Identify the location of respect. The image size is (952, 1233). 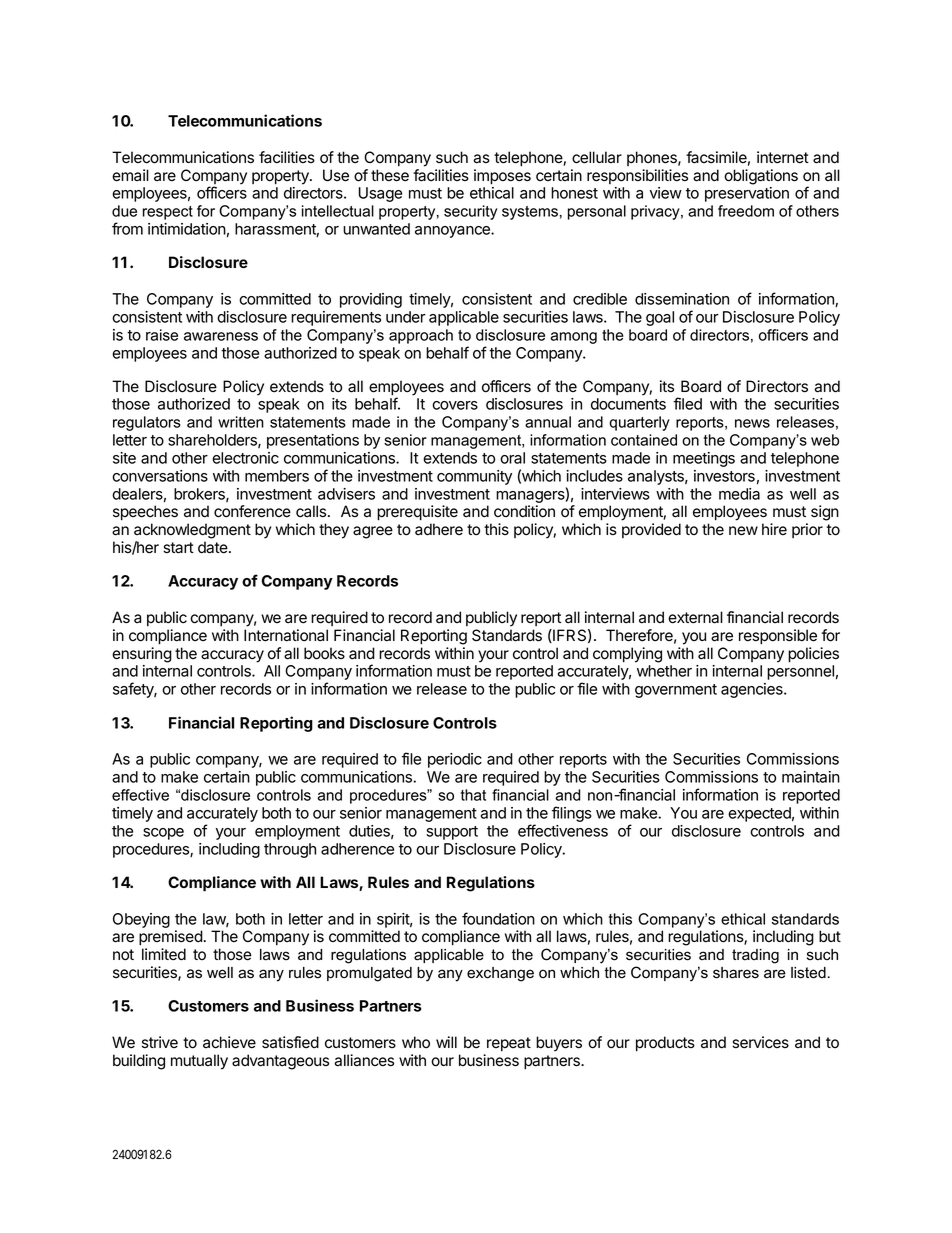
(168, 213).
